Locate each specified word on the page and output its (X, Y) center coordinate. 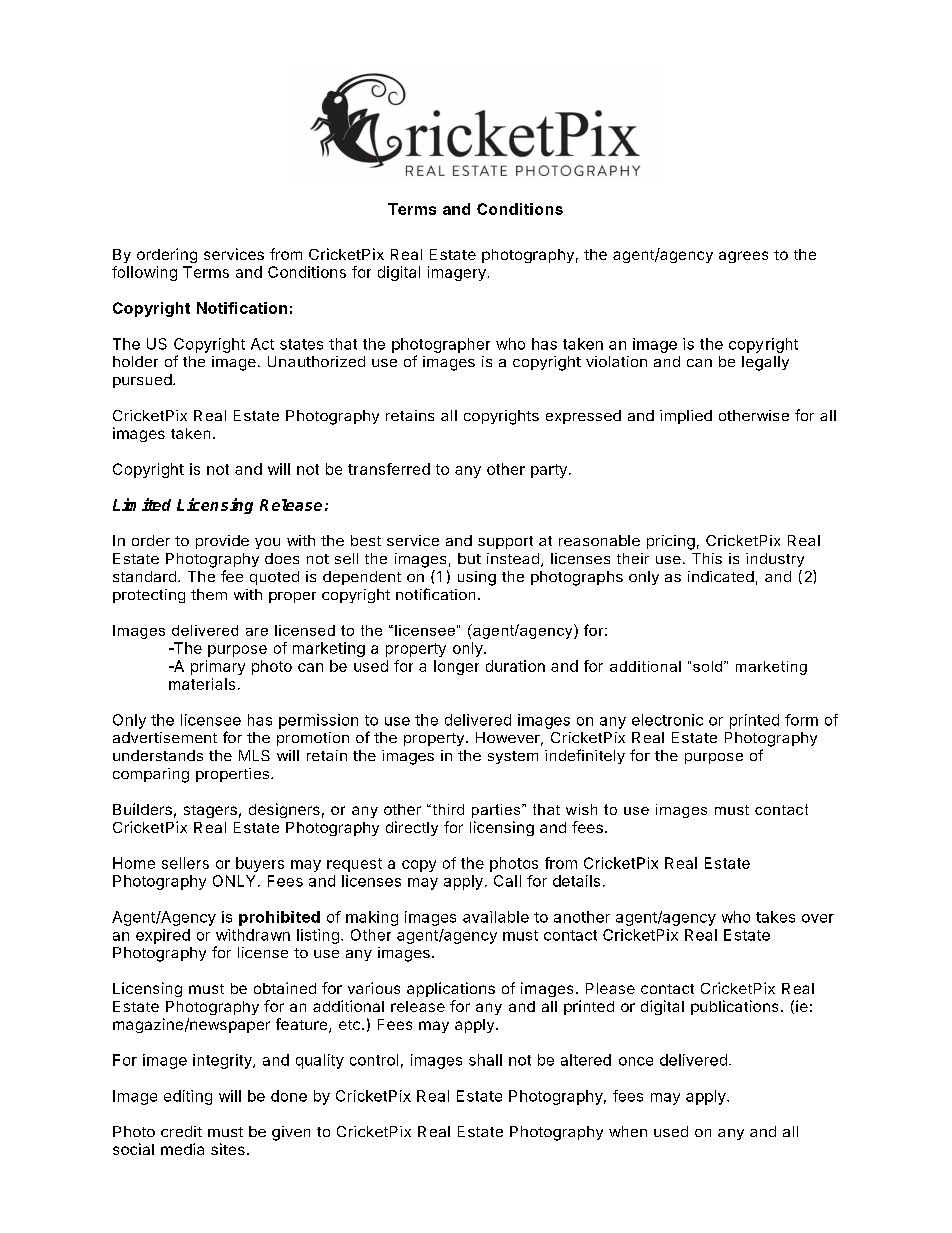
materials (202, 684)
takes (775, 917)
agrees (743, 257)
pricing (671, 542)
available (496, 917)
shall (485, 1060)
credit (181, 1131)
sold (709, 666)
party (549, 471)
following (144, 273)
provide (222, 542)
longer (456, 667)
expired (163, 936)
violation (616, 361)
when (628, 1131)
